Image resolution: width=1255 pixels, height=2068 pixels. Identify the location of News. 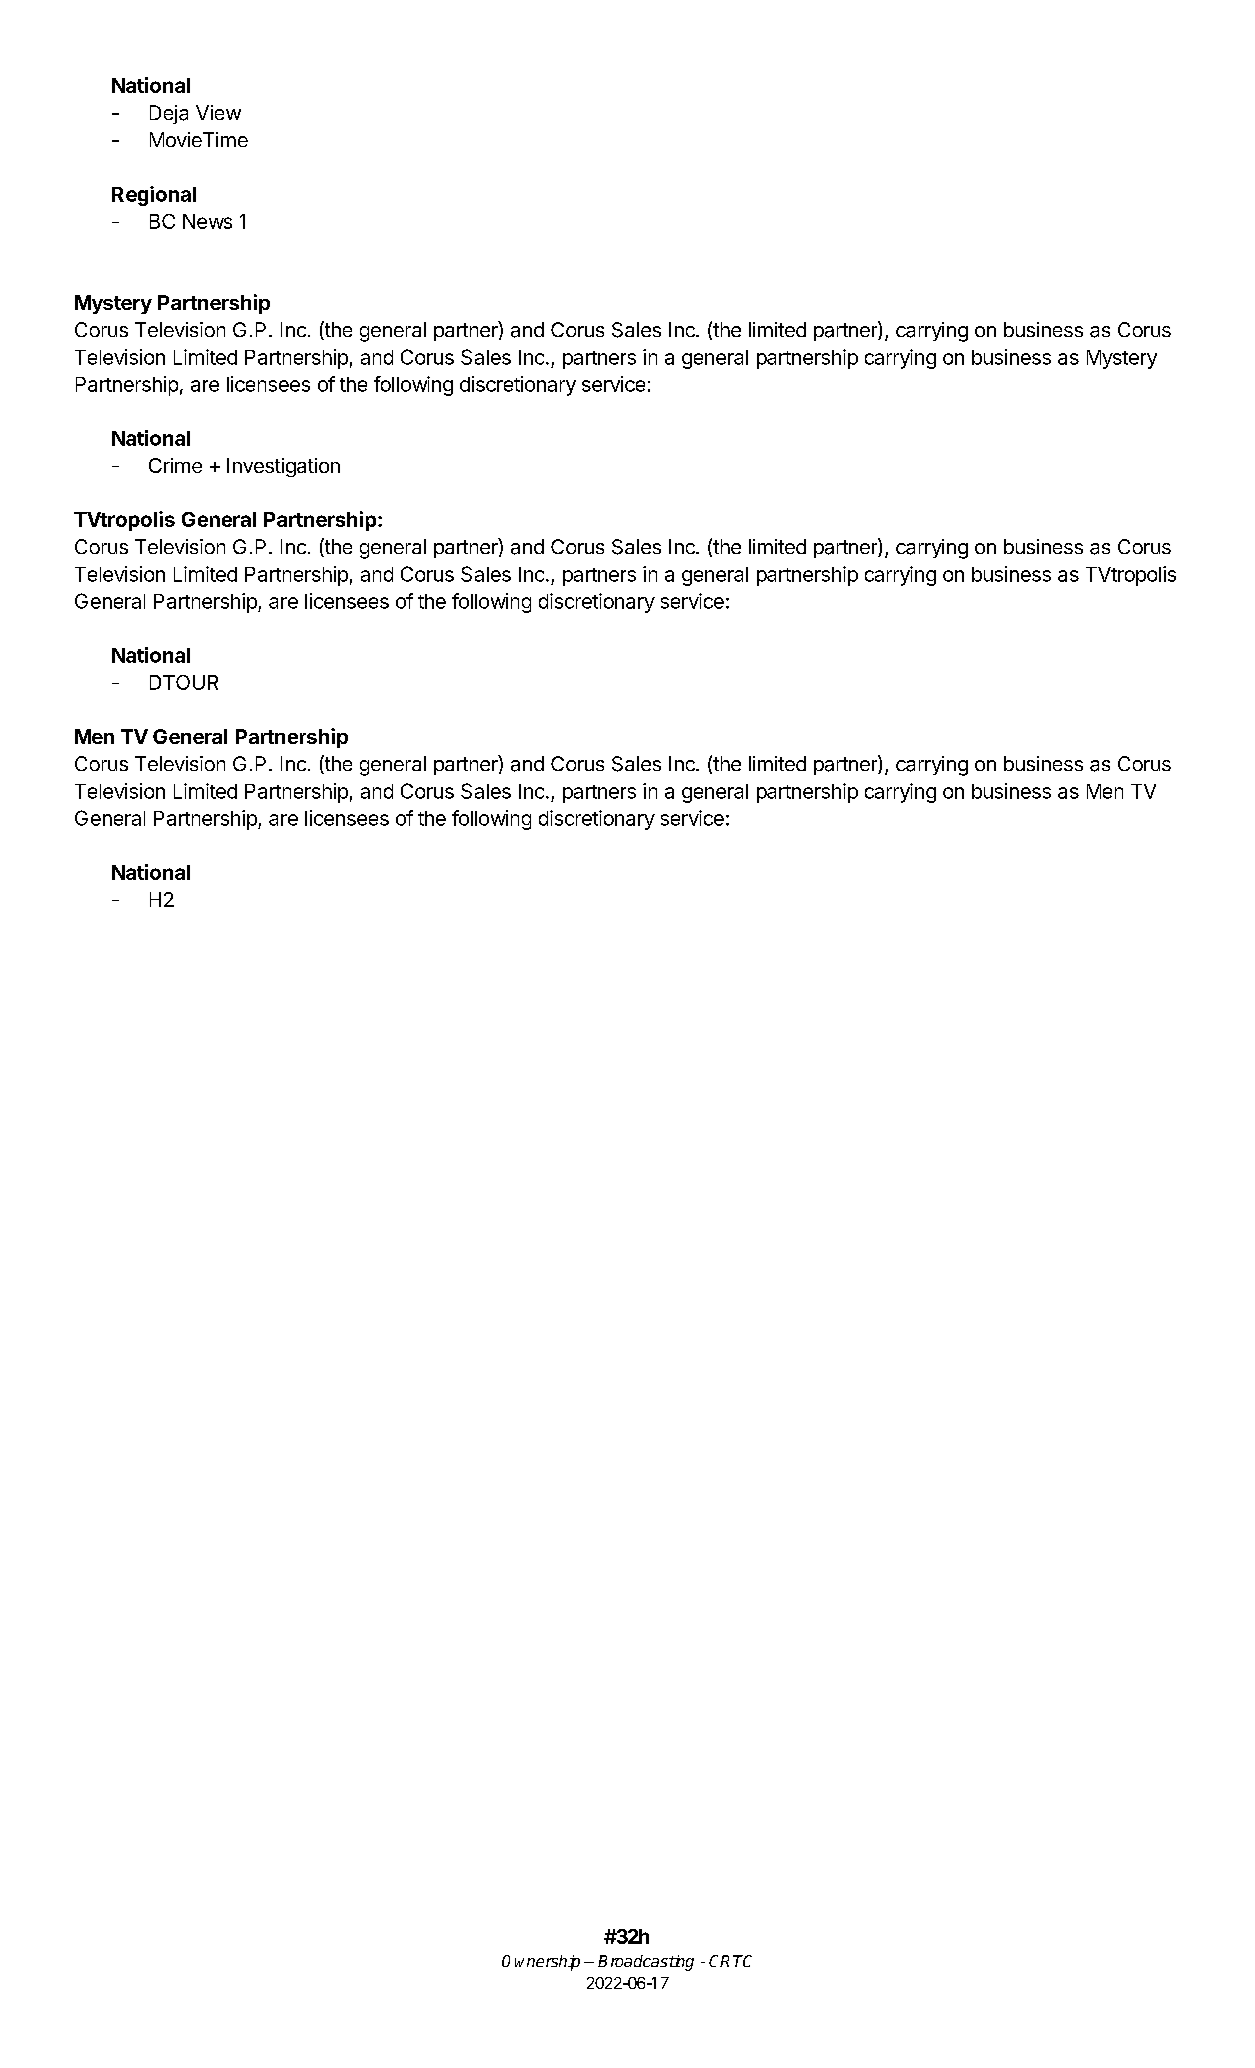
(207, 221).
